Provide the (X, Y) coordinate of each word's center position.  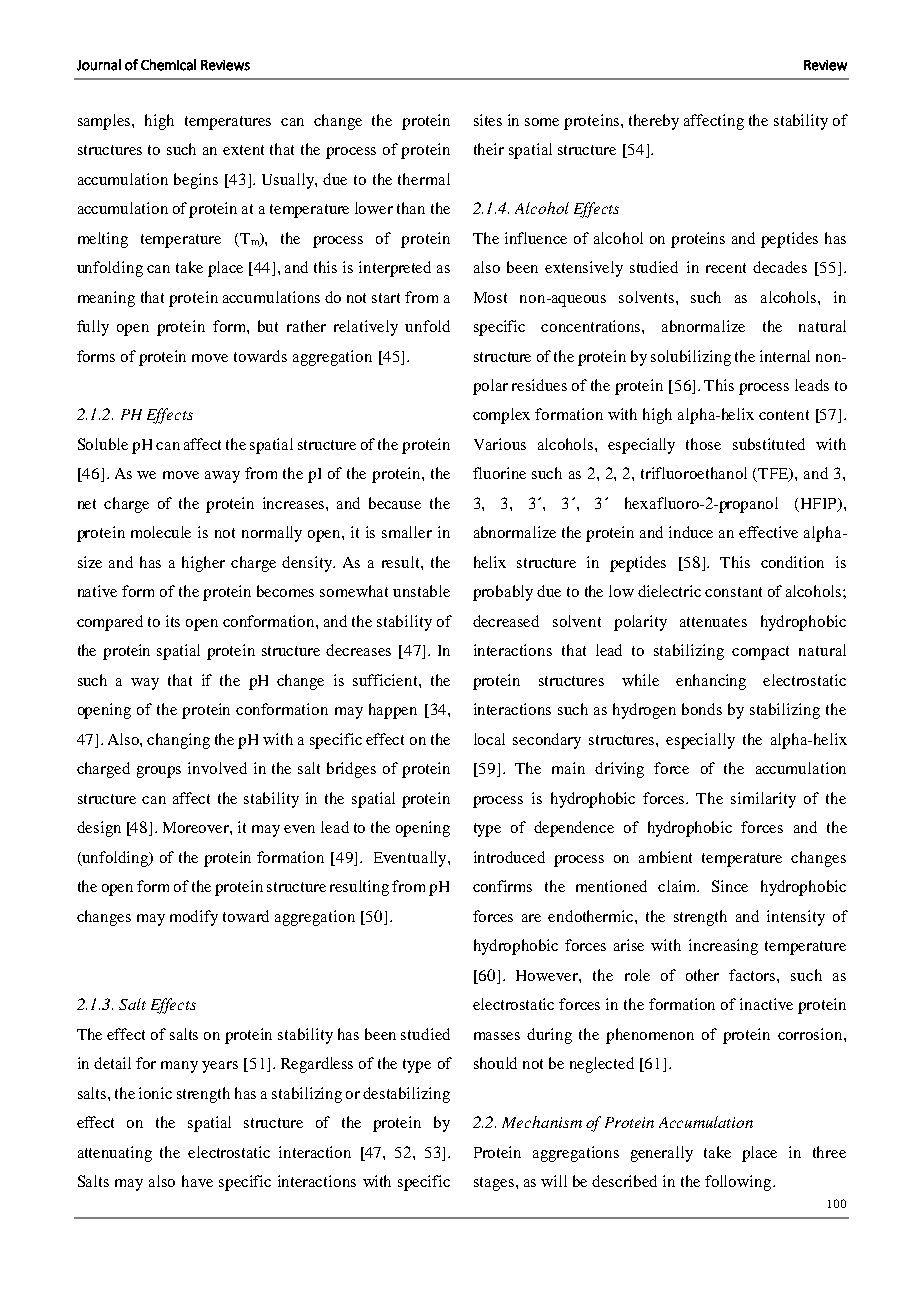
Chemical (168, 65)
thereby (654, 122)
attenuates (713, 622)
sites (488, 120)
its (173, 621)
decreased (506, 621)
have (197, 1181)
